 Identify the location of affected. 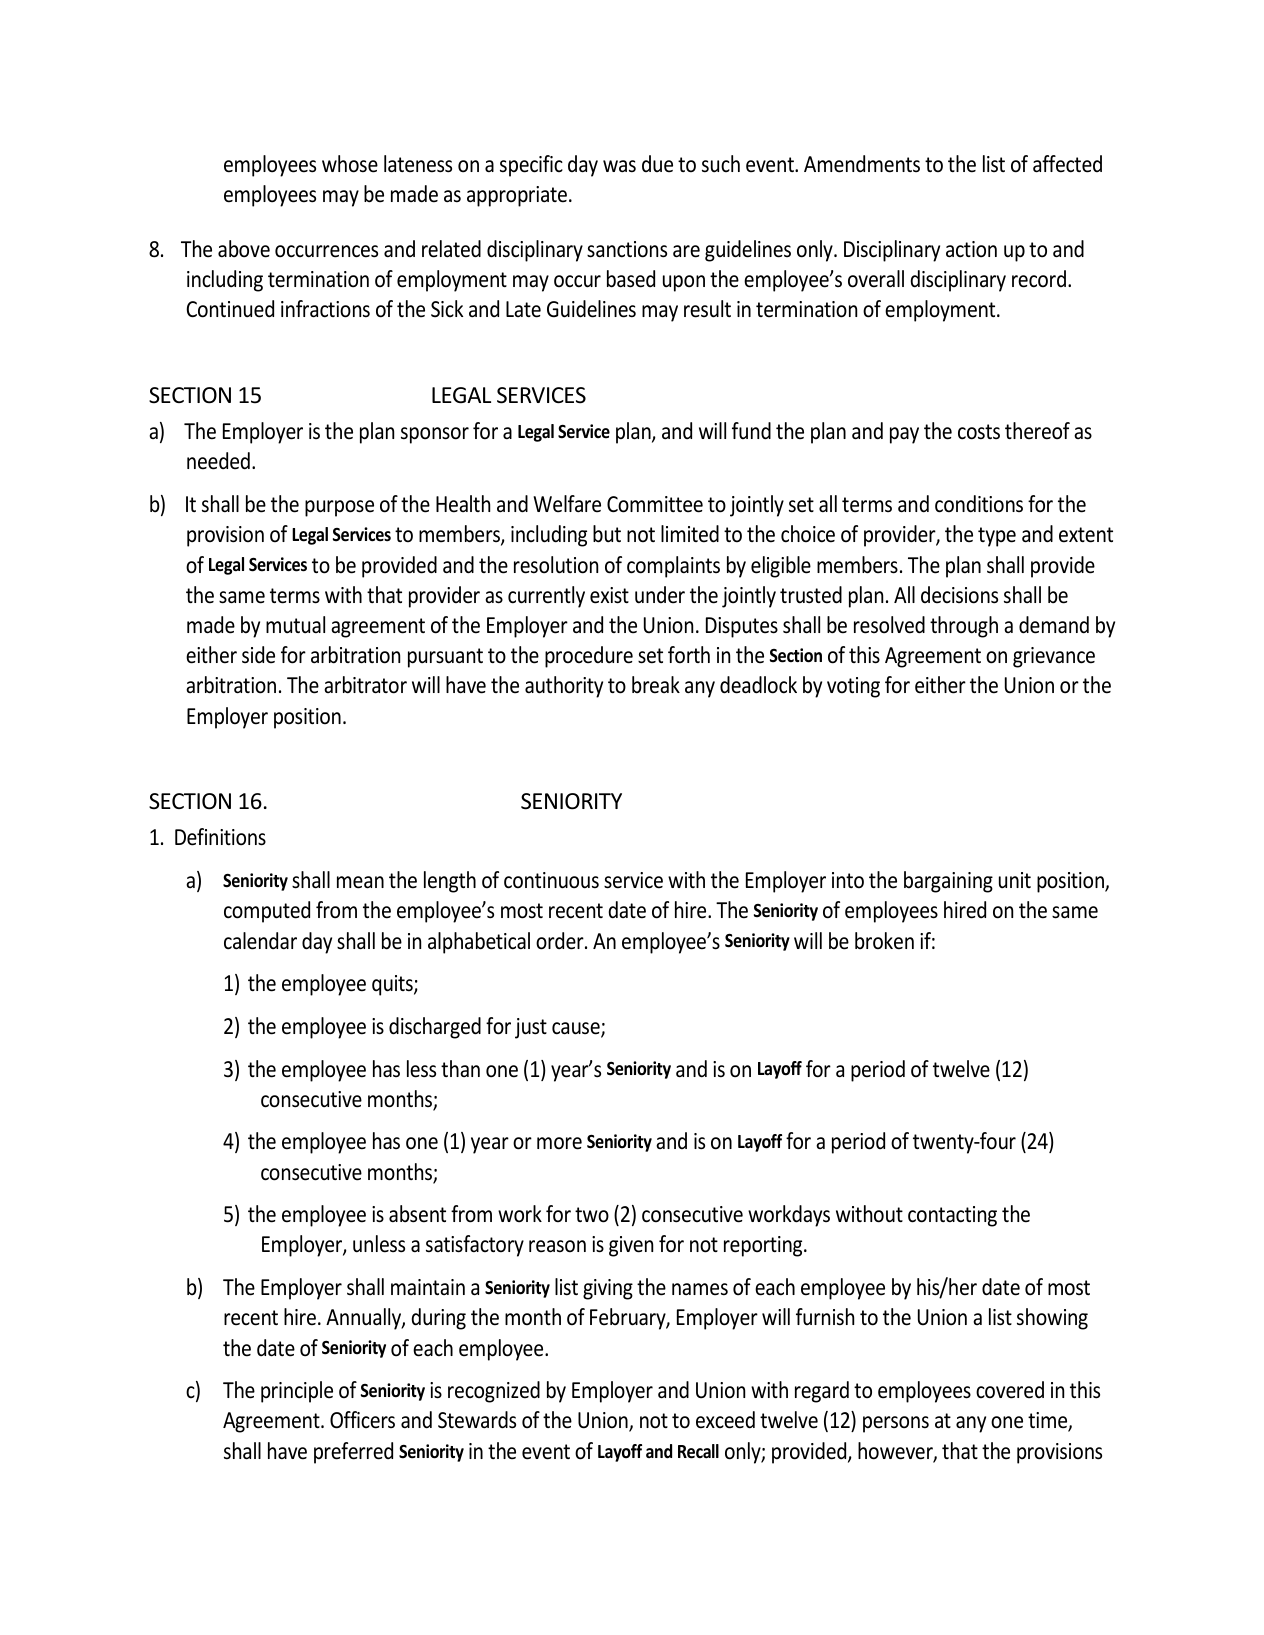
(1067, 164).
